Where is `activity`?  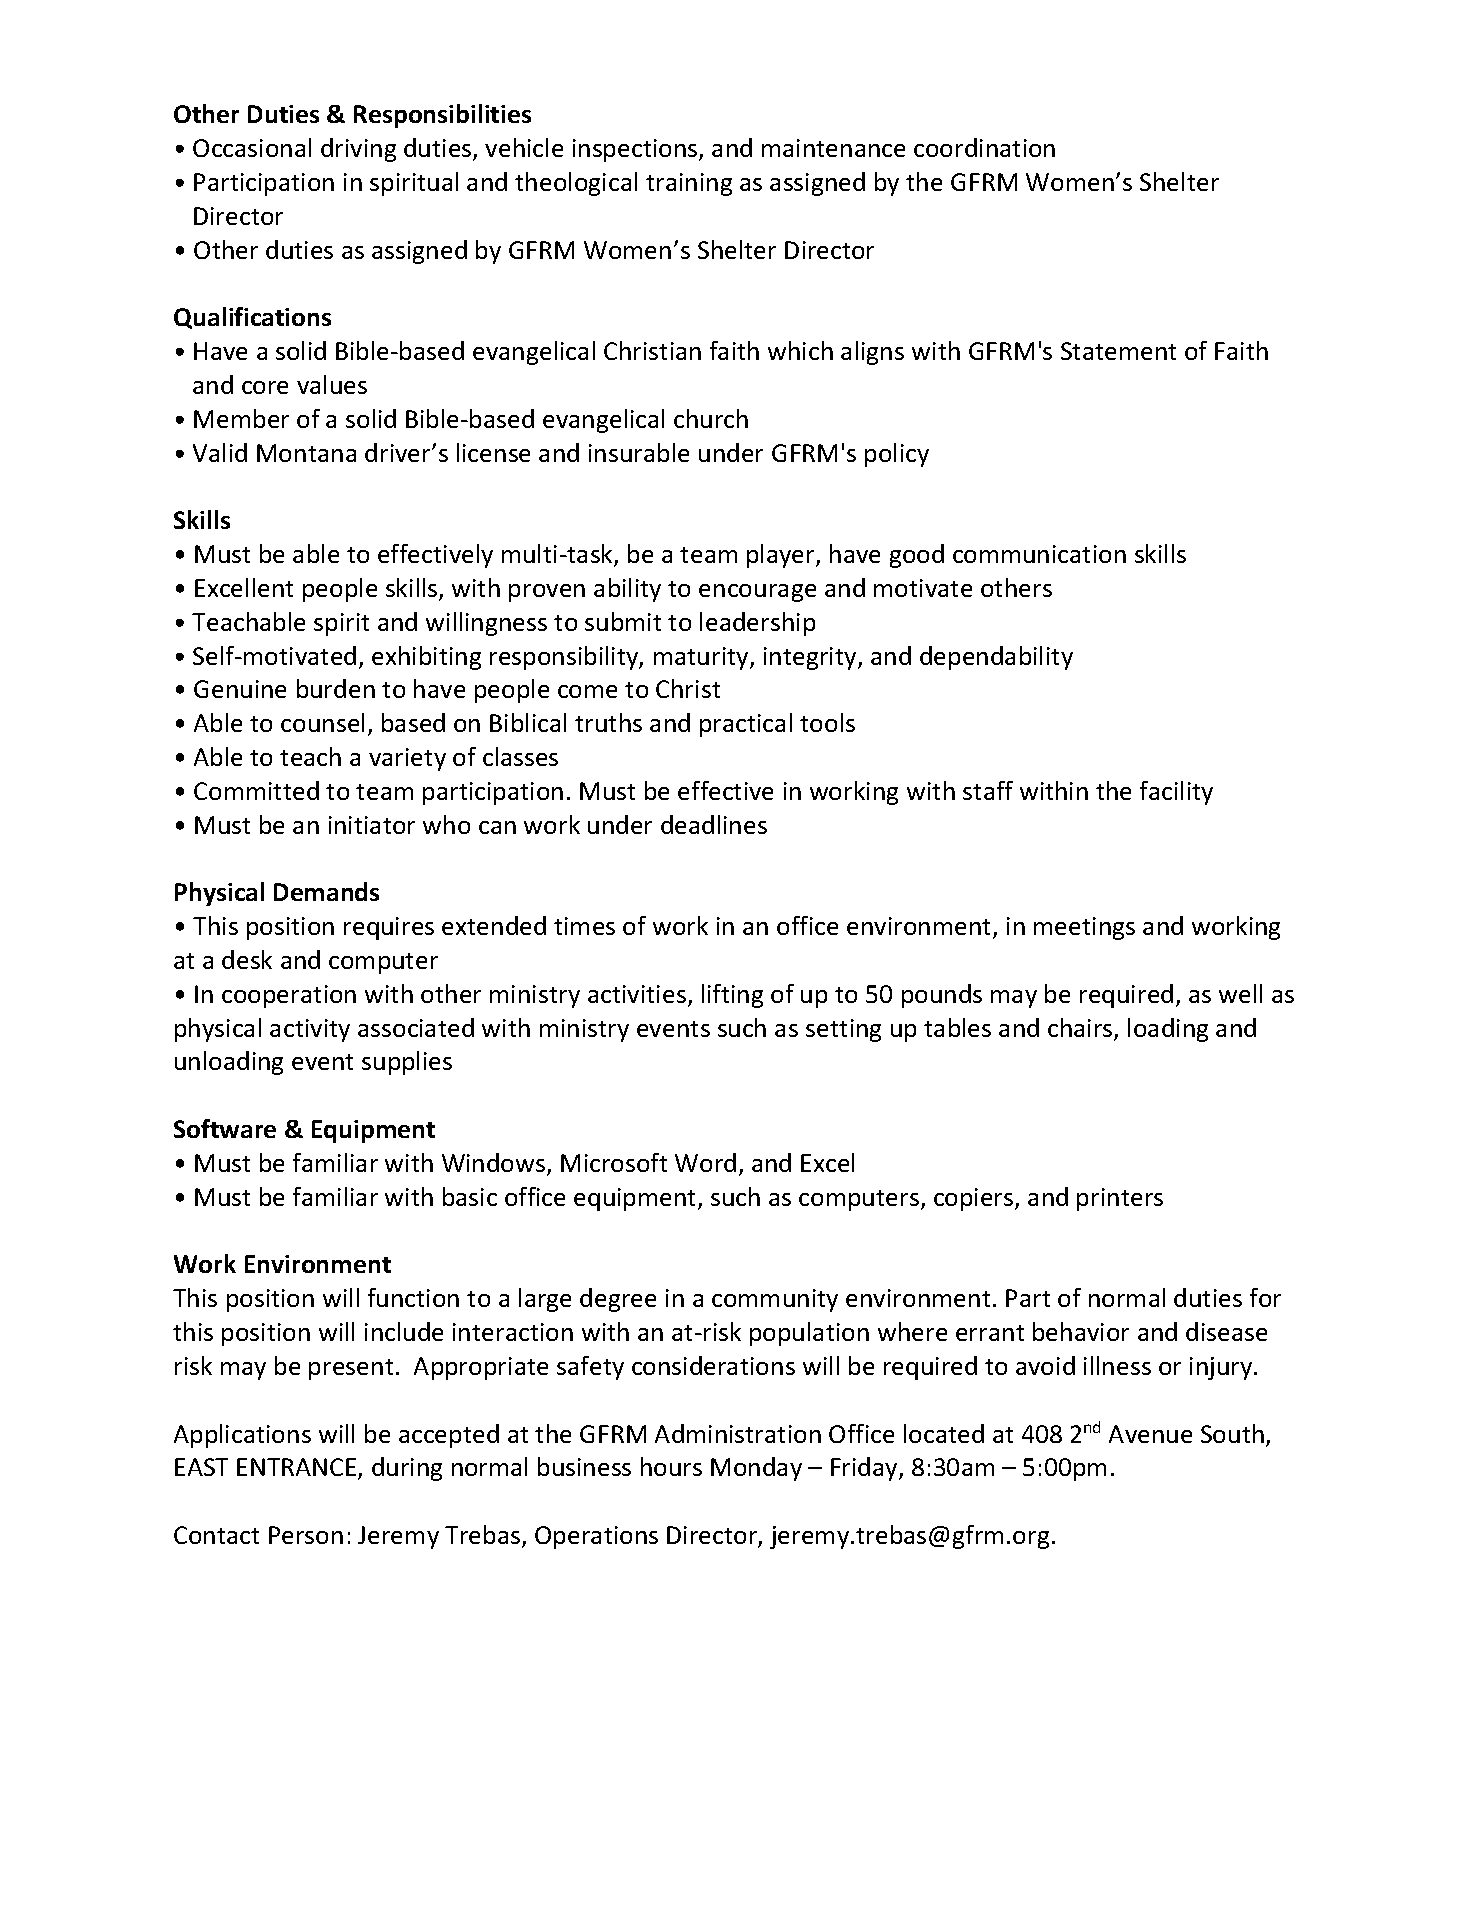 activity is located at coordinates (310, 1030).
